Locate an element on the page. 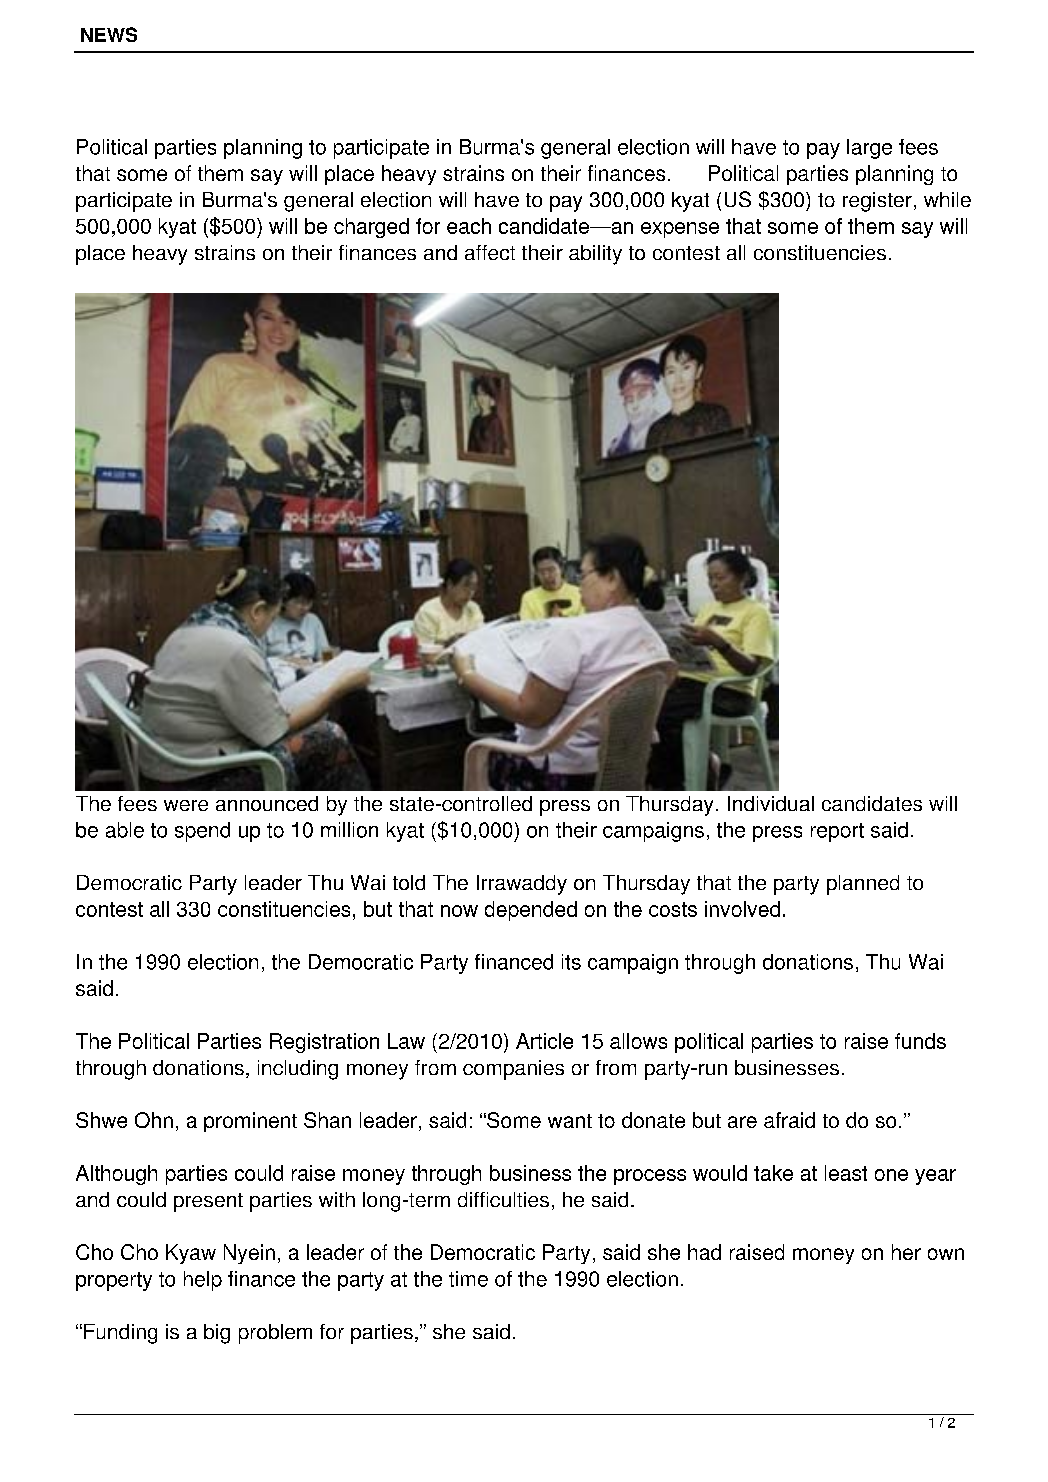 This document has height=1482, width=1048. large is located at coordinates (869, 149).
